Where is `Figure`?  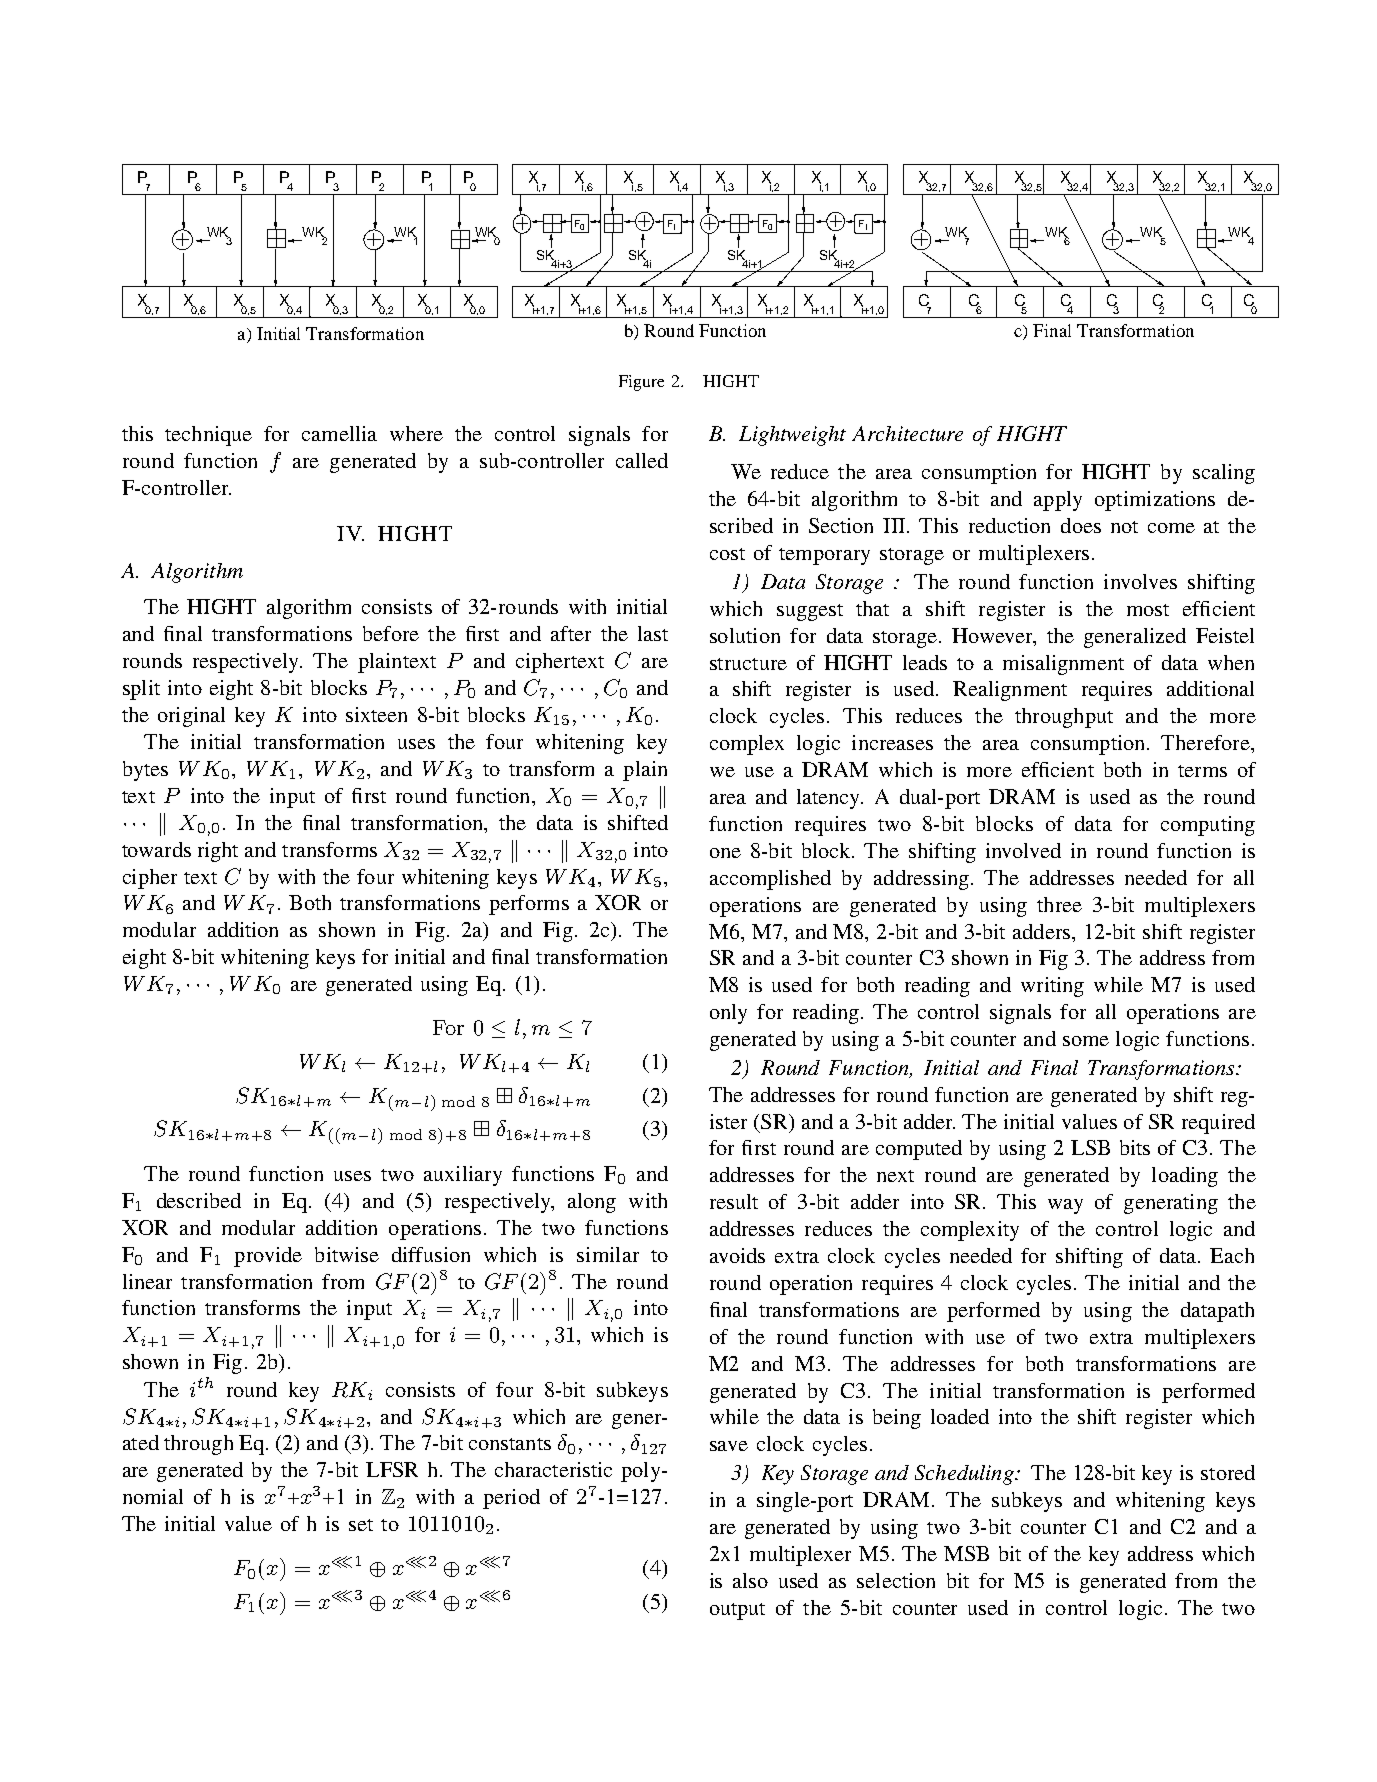
Figure is located at coordinates (641, 383).
